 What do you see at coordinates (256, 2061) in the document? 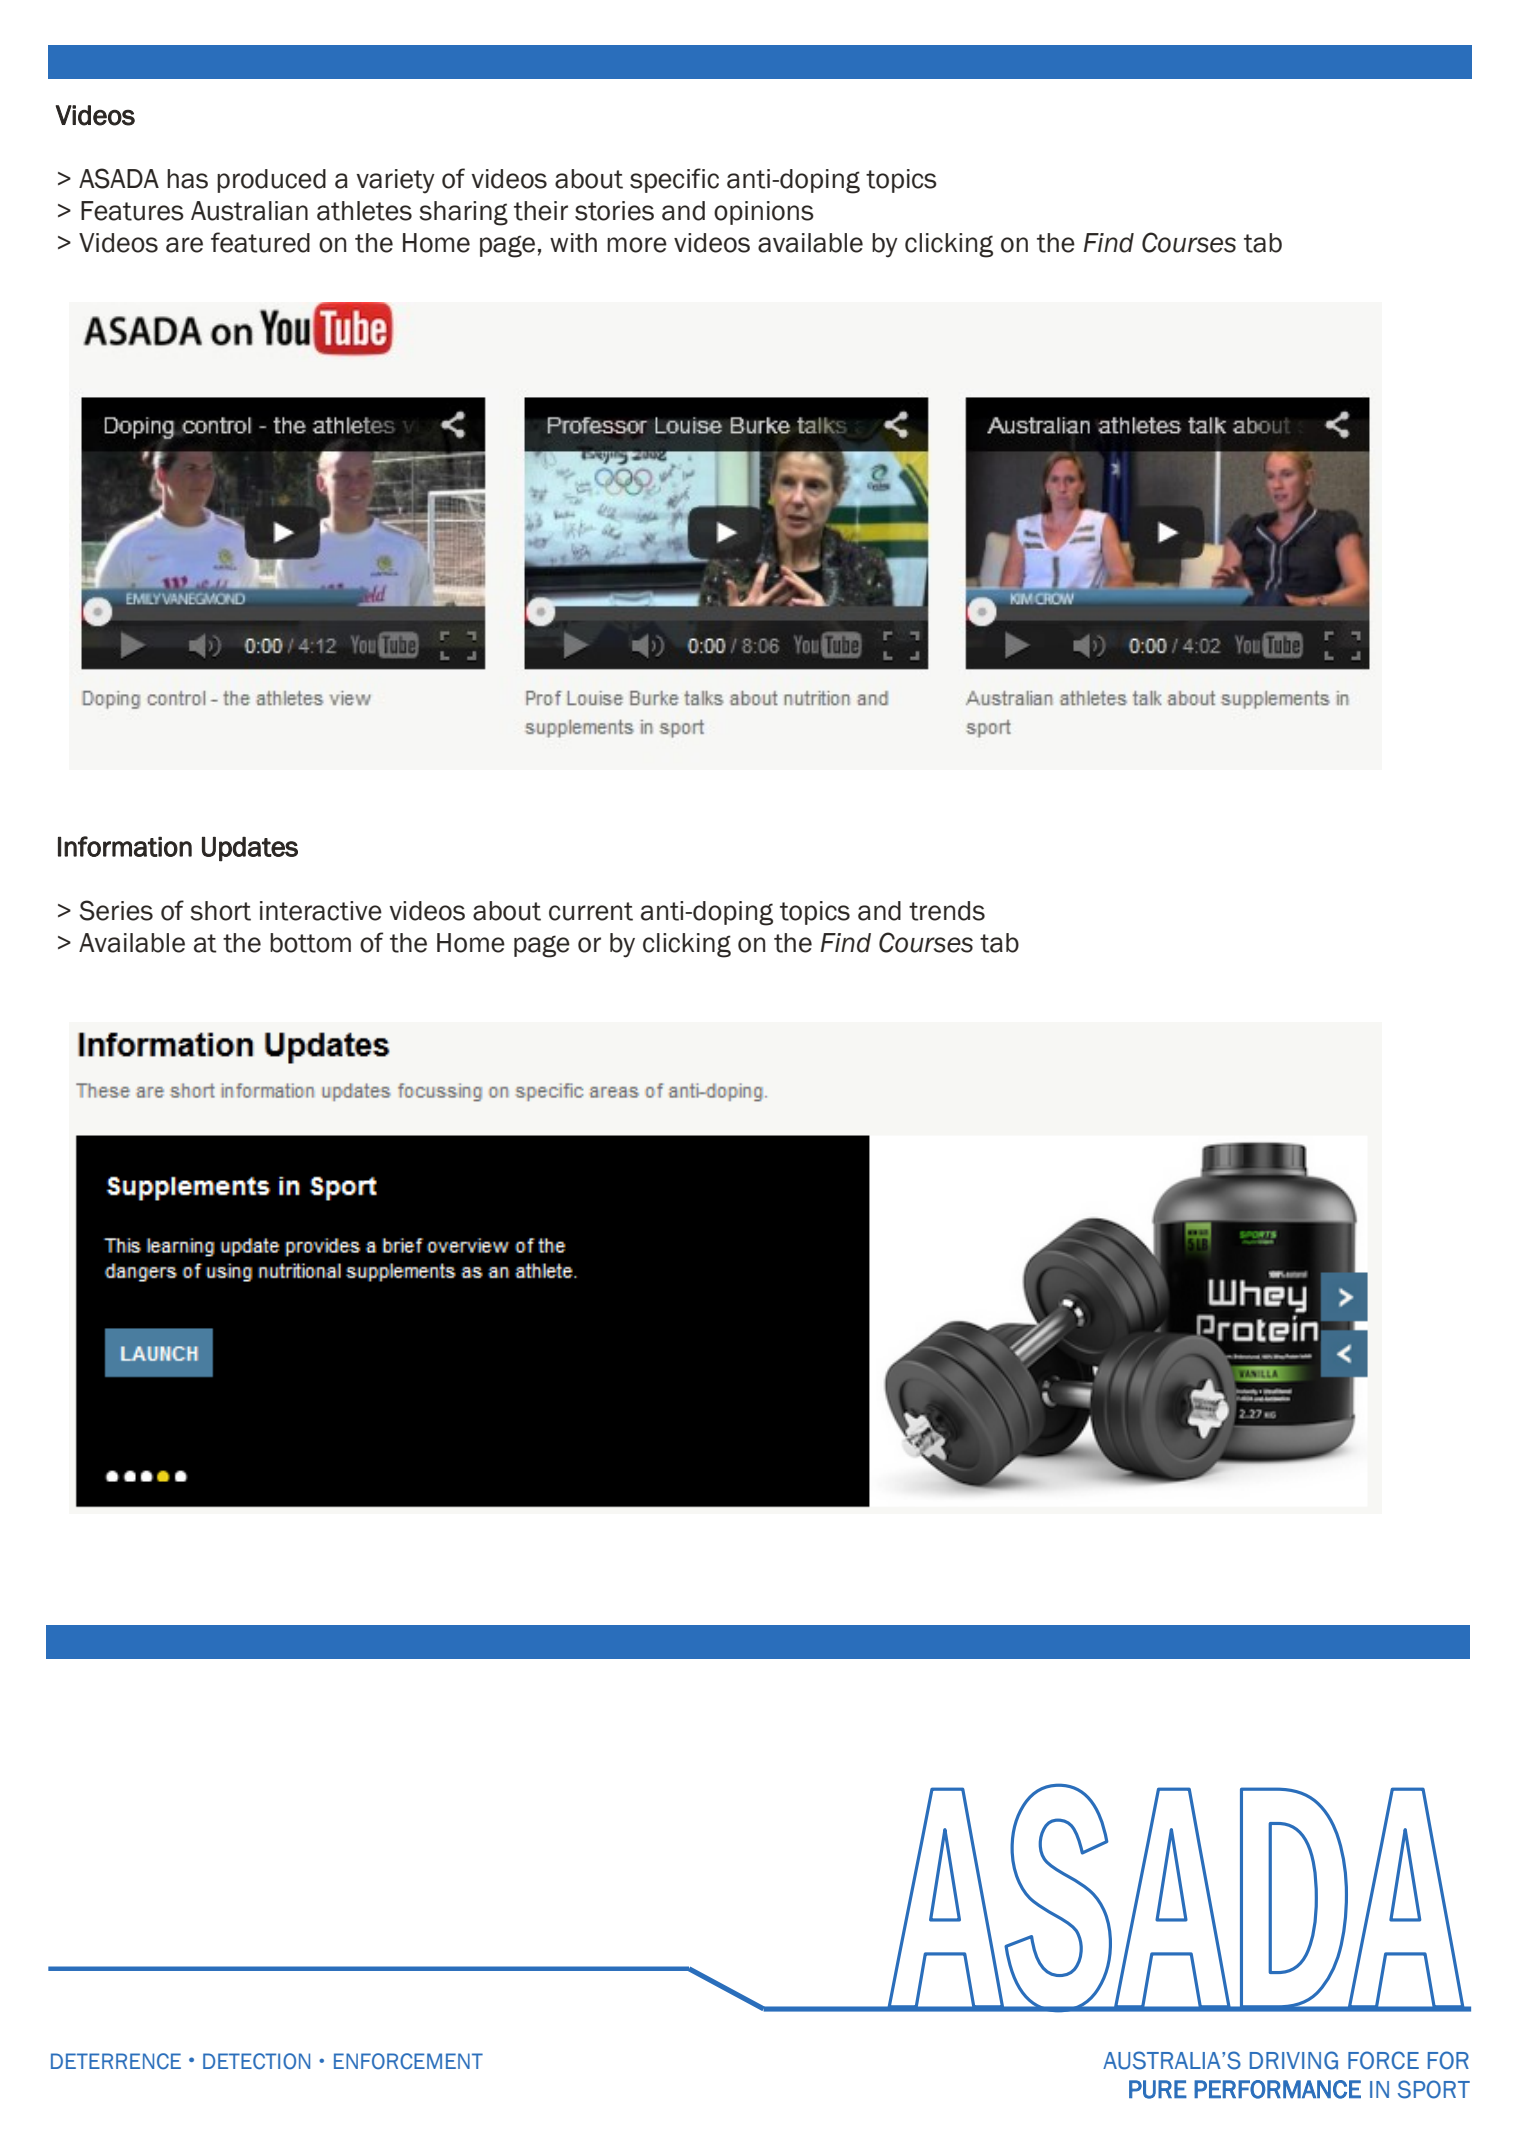
I see `DETECTION` at bounding box center [256, 2061].
